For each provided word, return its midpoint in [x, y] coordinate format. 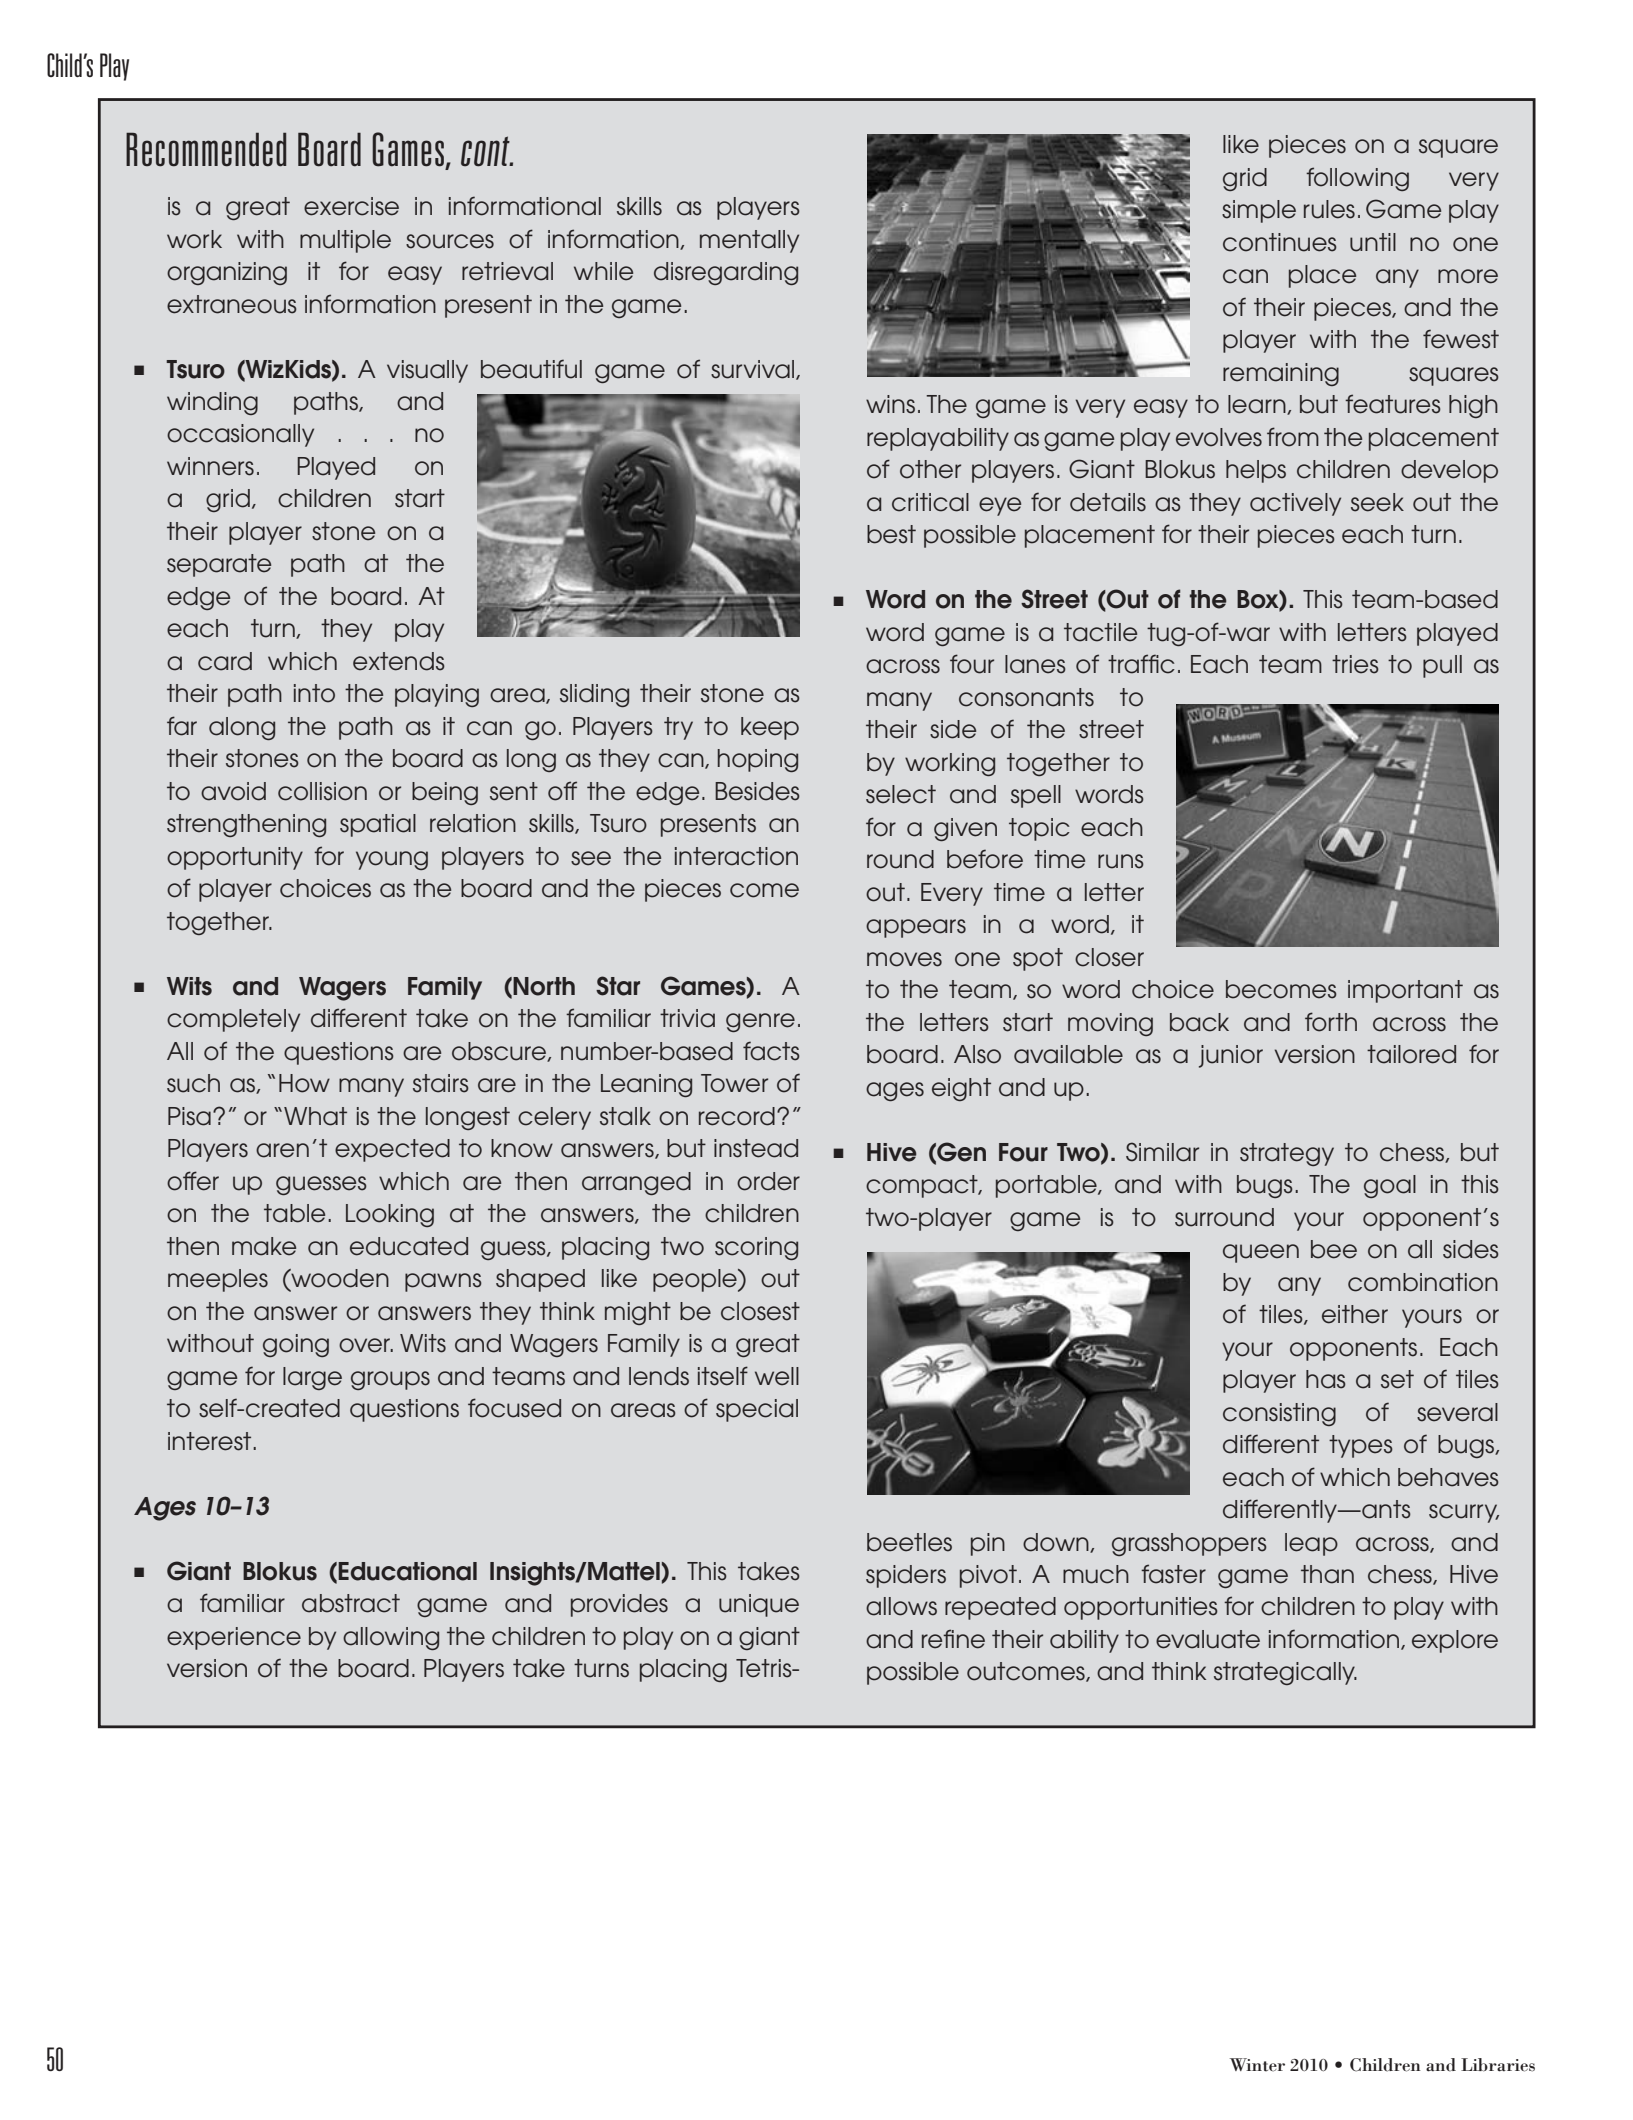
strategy [1287, 1154]
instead [756, 1148]
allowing [391, 1638]
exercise [351, 206]
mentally [749, 241]
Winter [1257, 2065]
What [315, 1116]
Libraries [1498, 2065]
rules [1329, 209]
